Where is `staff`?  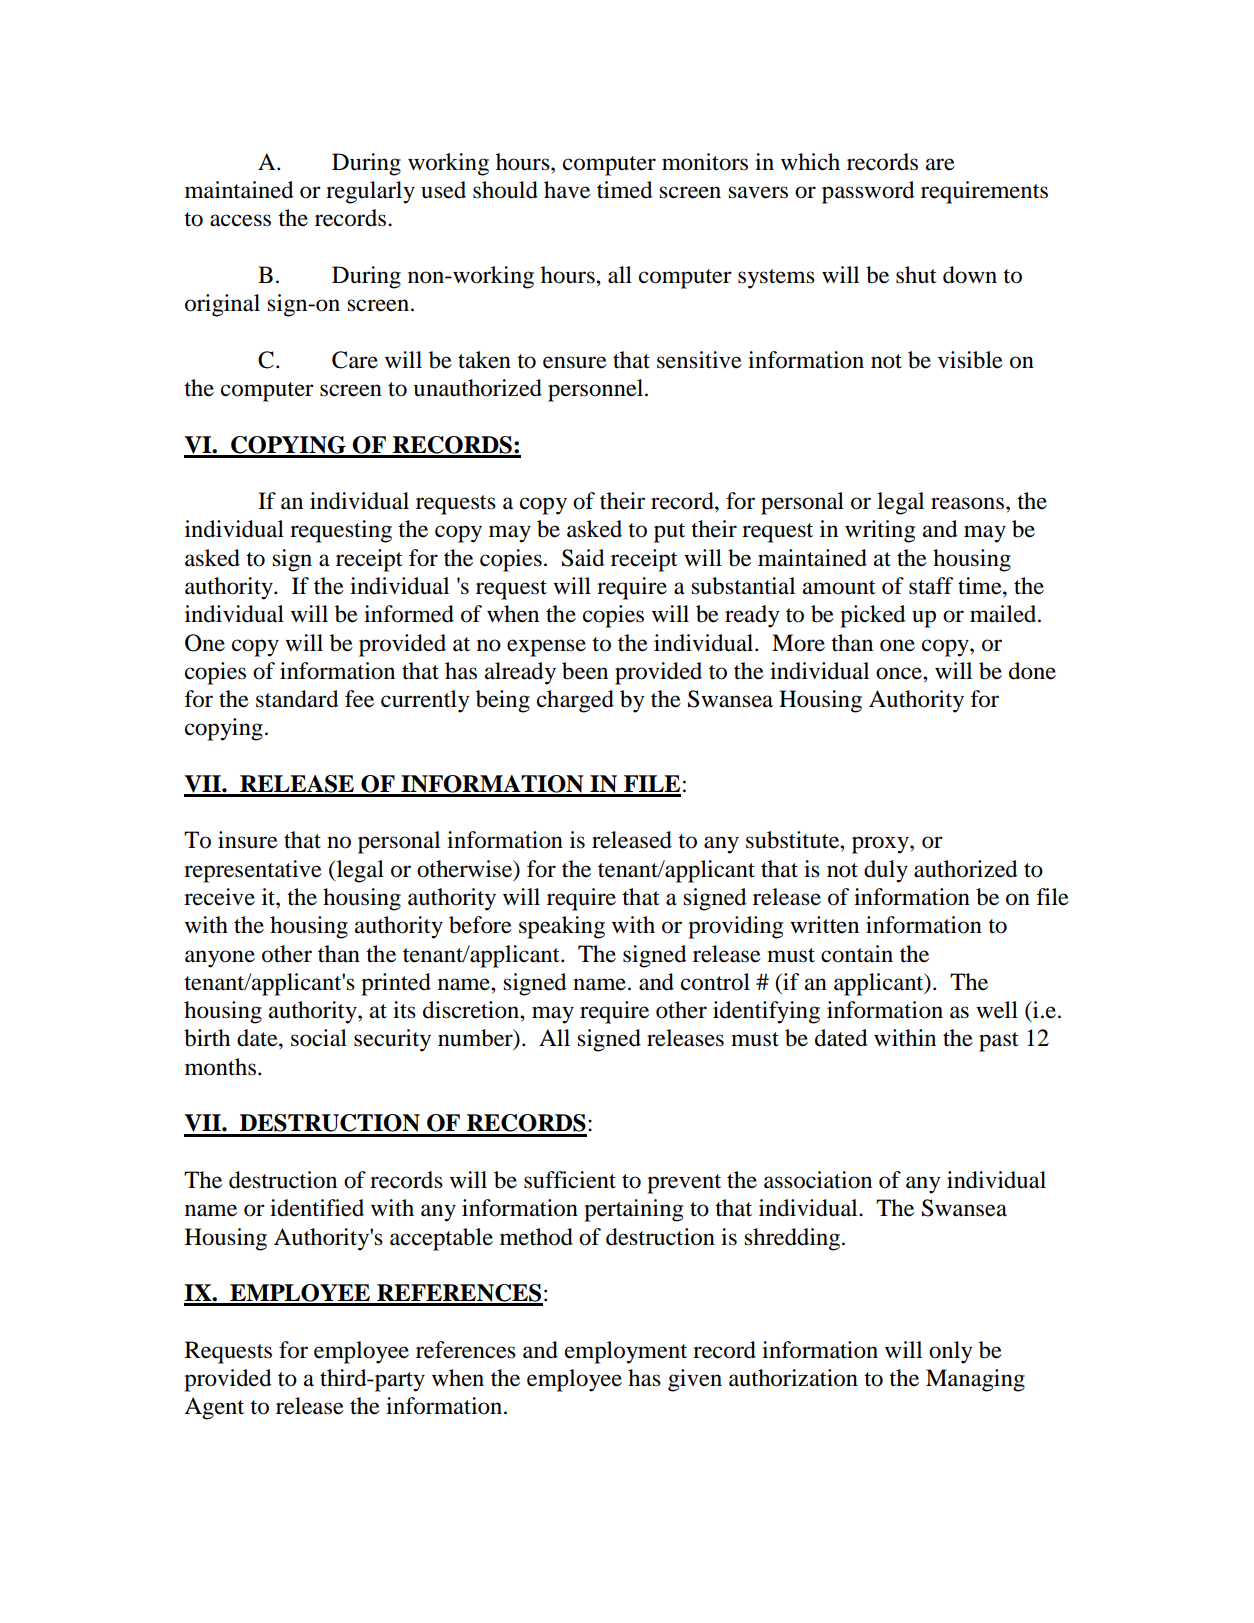
staff is located at coordinates (931, 586).
